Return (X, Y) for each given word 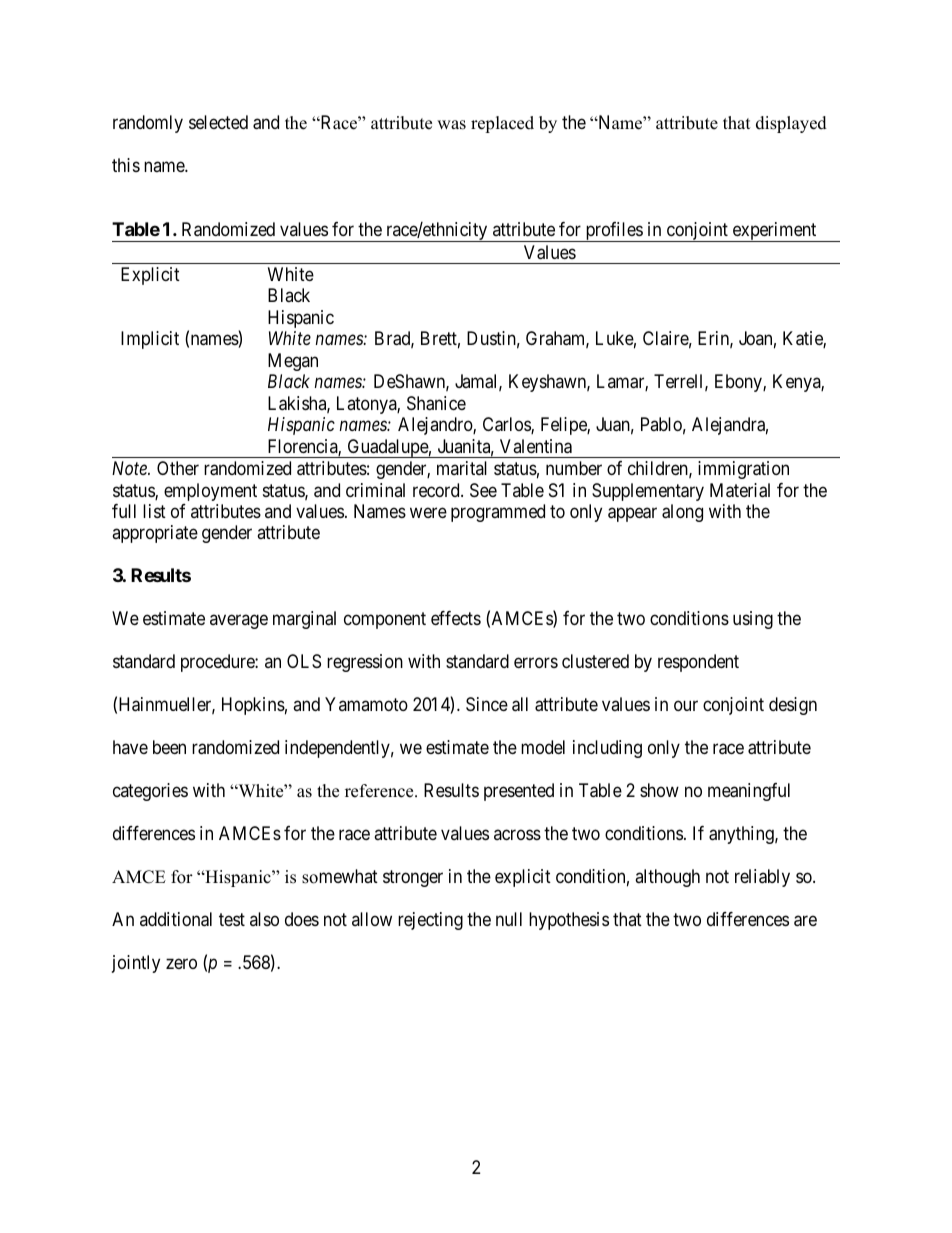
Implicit (150, 340)
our (686, 706)
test (232, 919)
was (451, 125)
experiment (774, 232)
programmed (498, 513)
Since (487, 704)
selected (218, 122)
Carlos (507, 425)
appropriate (155, 534)
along (682, 513)
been (169, 747)
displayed (791, 124)
